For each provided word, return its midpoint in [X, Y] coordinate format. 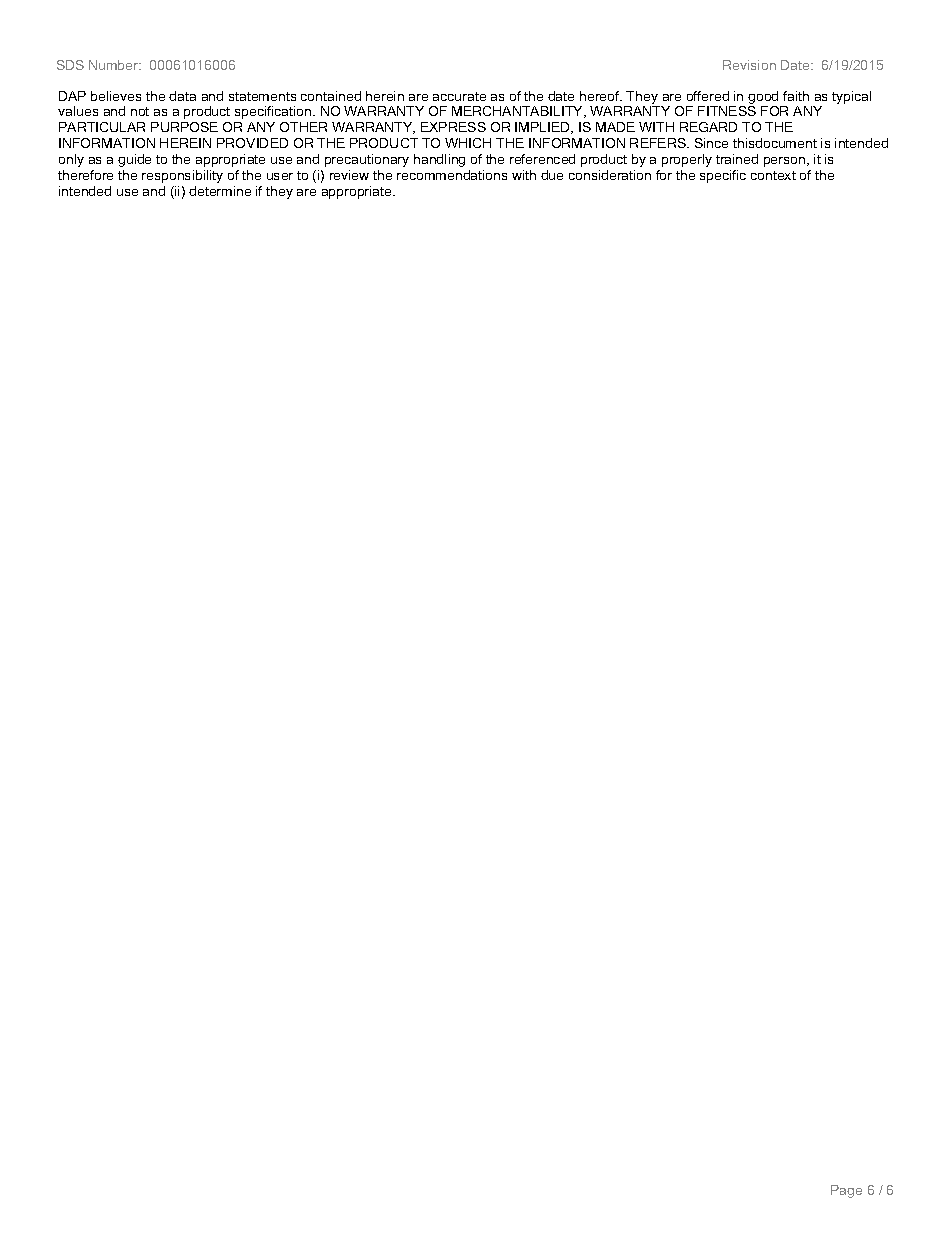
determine [220, 191]
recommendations [452, 175]
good [763, 97]
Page [846, 1191]
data [182, 96]
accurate [459, 96]
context [773, 175]
